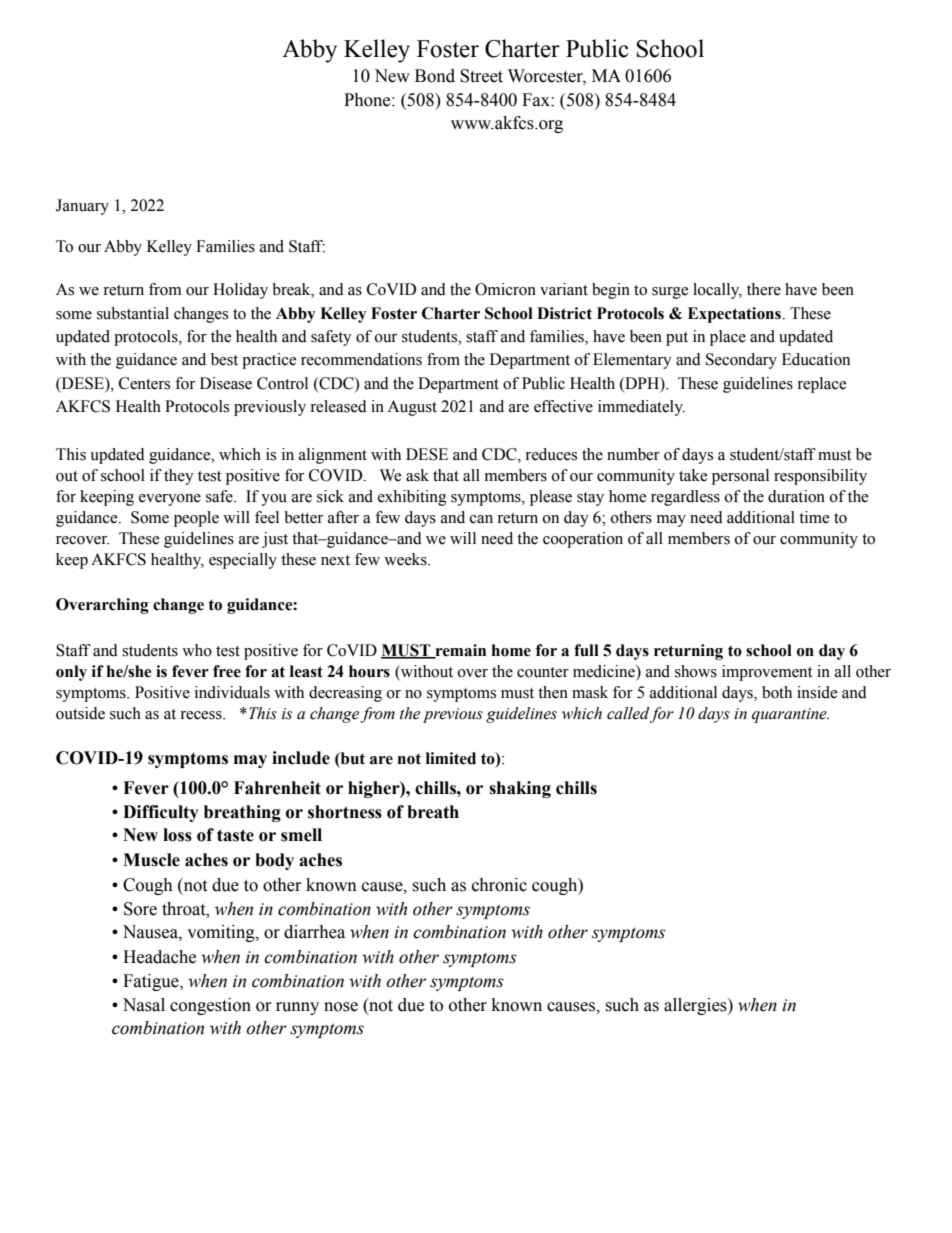 Image resolution: width=952 pixels, height=1233 pixels. Describe the element at coordinates (685, 498) in the screenshot. I see `regardless` at that location.
